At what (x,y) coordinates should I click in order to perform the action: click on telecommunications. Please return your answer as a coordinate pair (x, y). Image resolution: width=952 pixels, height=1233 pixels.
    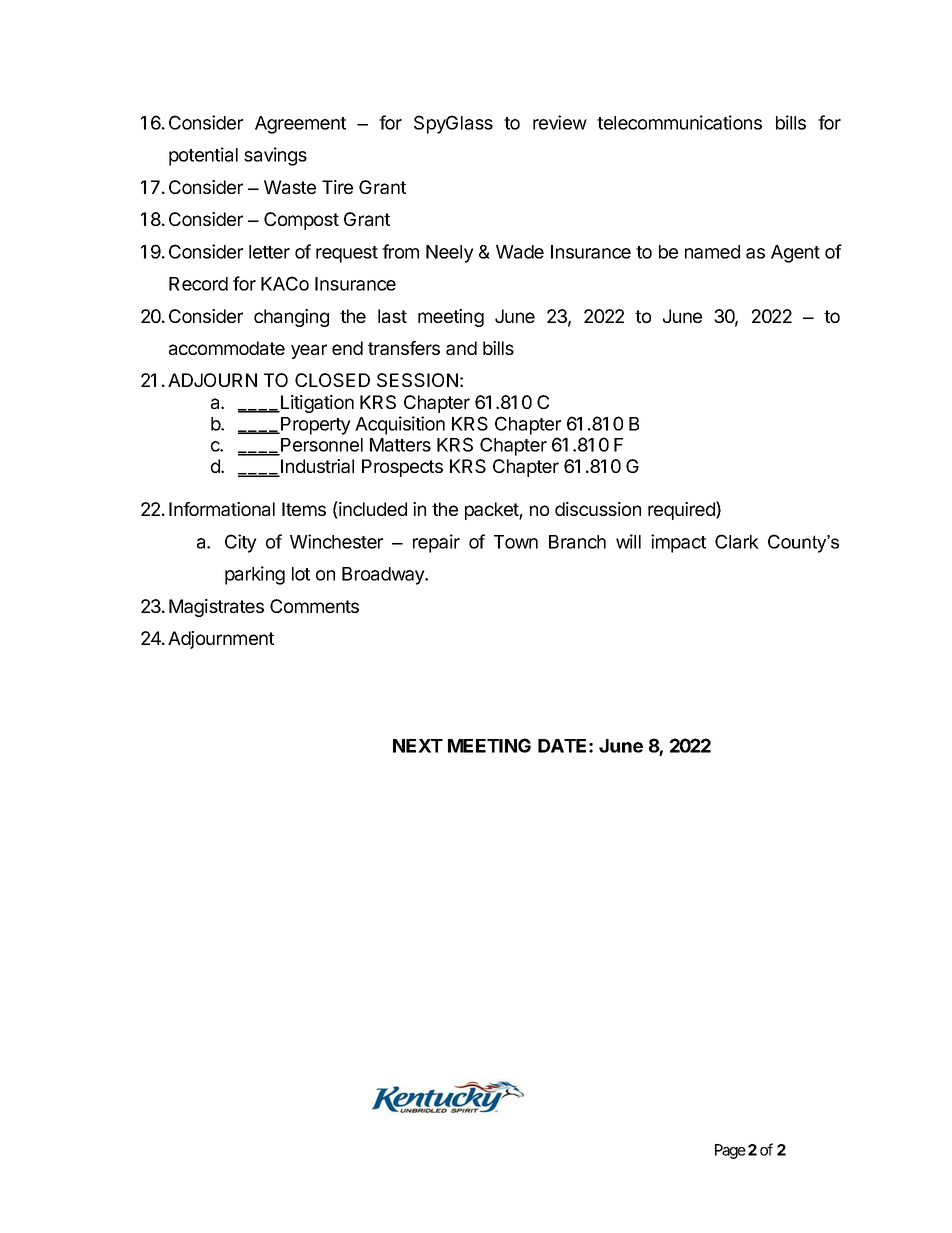
    Looking at the image, I should click on (679, 122).
